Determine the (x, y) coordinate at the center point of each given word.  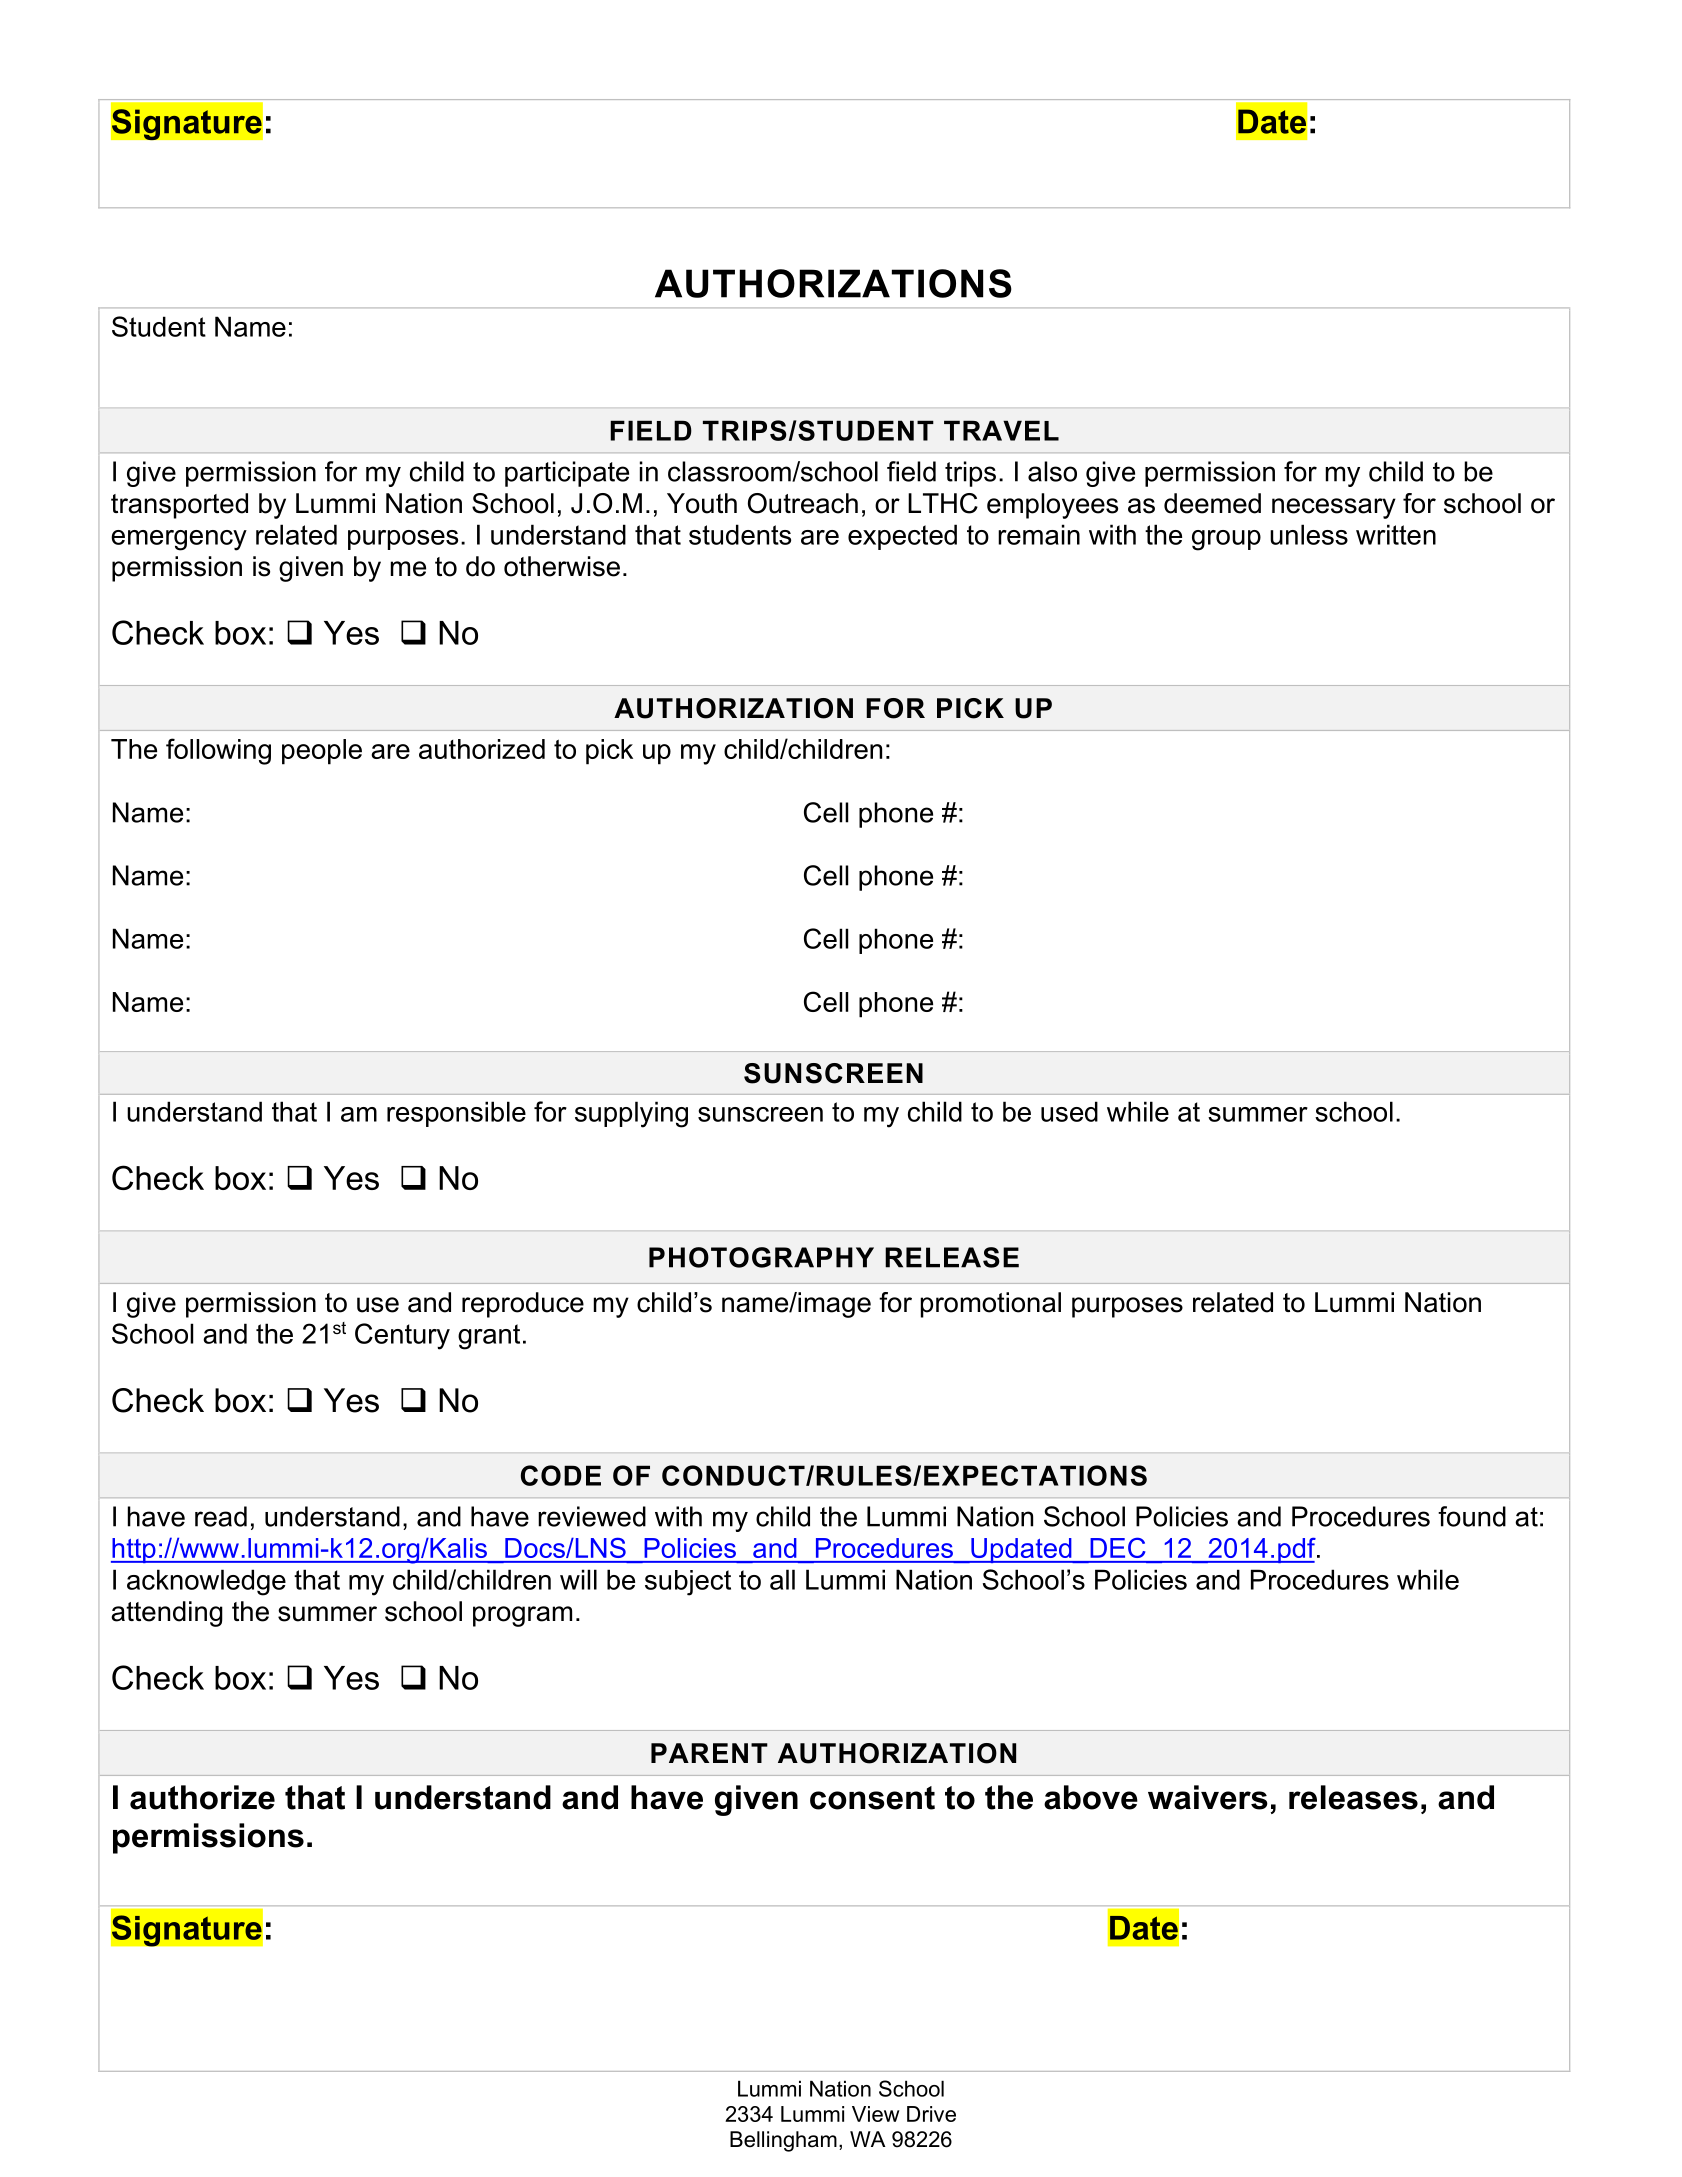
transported (179, 506)
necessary (1334, 508)
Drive (931, 2114)
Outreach (803, 503)
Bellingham (783, 2141)
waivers (1208, 1797)
